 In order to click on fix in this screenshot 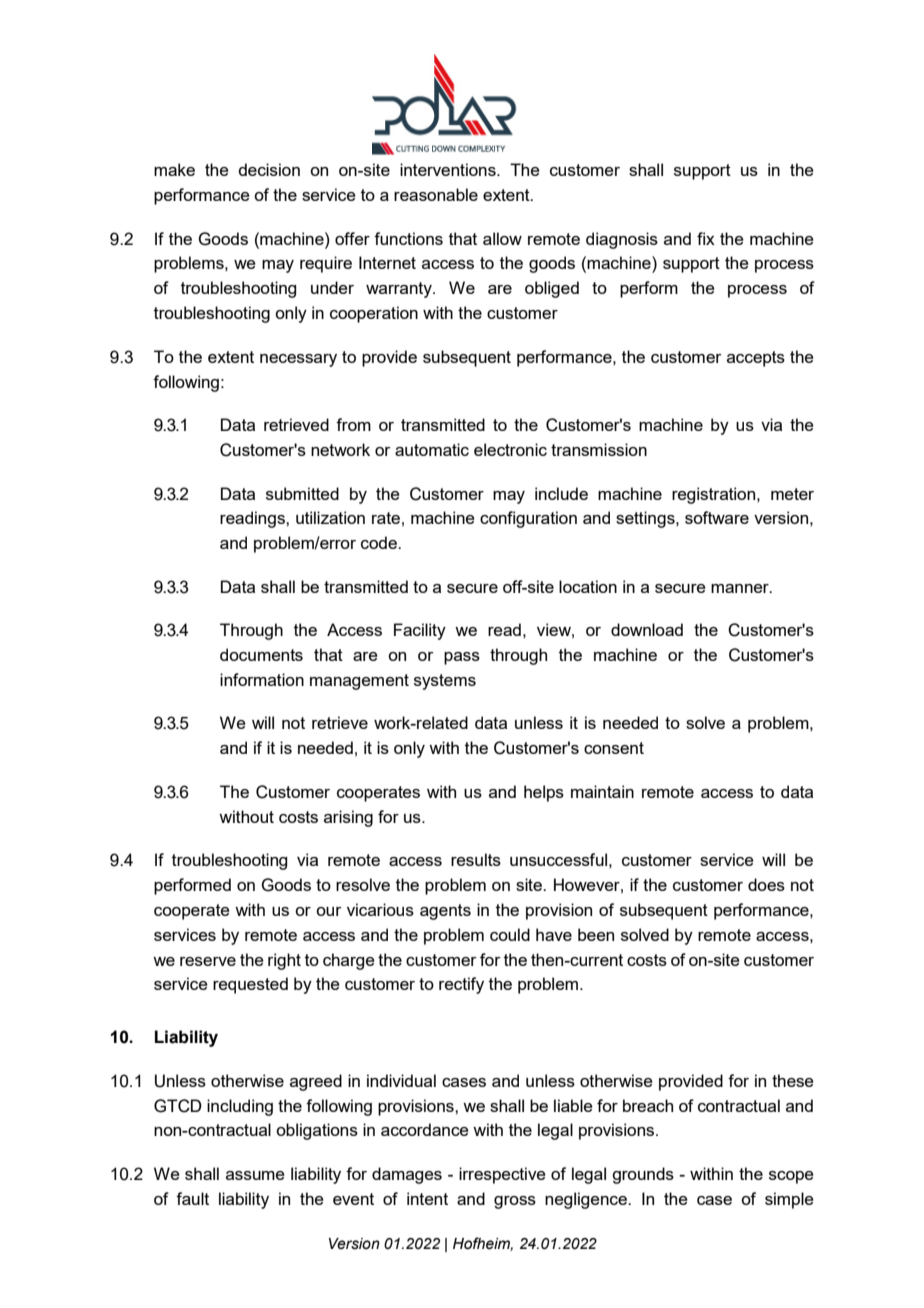, I will do `click(706, 238)`.
